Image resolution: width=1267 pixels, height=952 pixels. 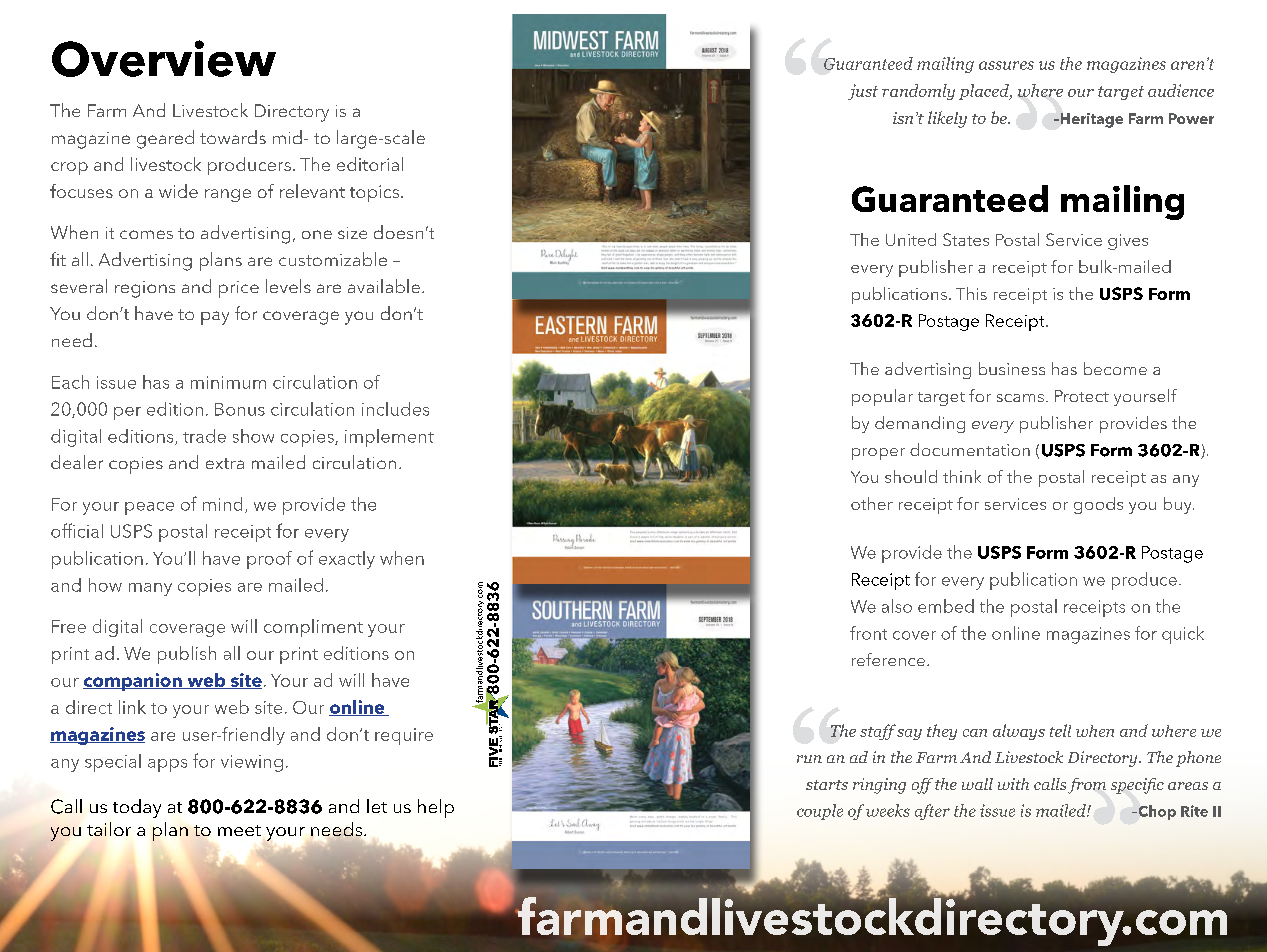 I want to click on just, so click(x=863, y=92).
